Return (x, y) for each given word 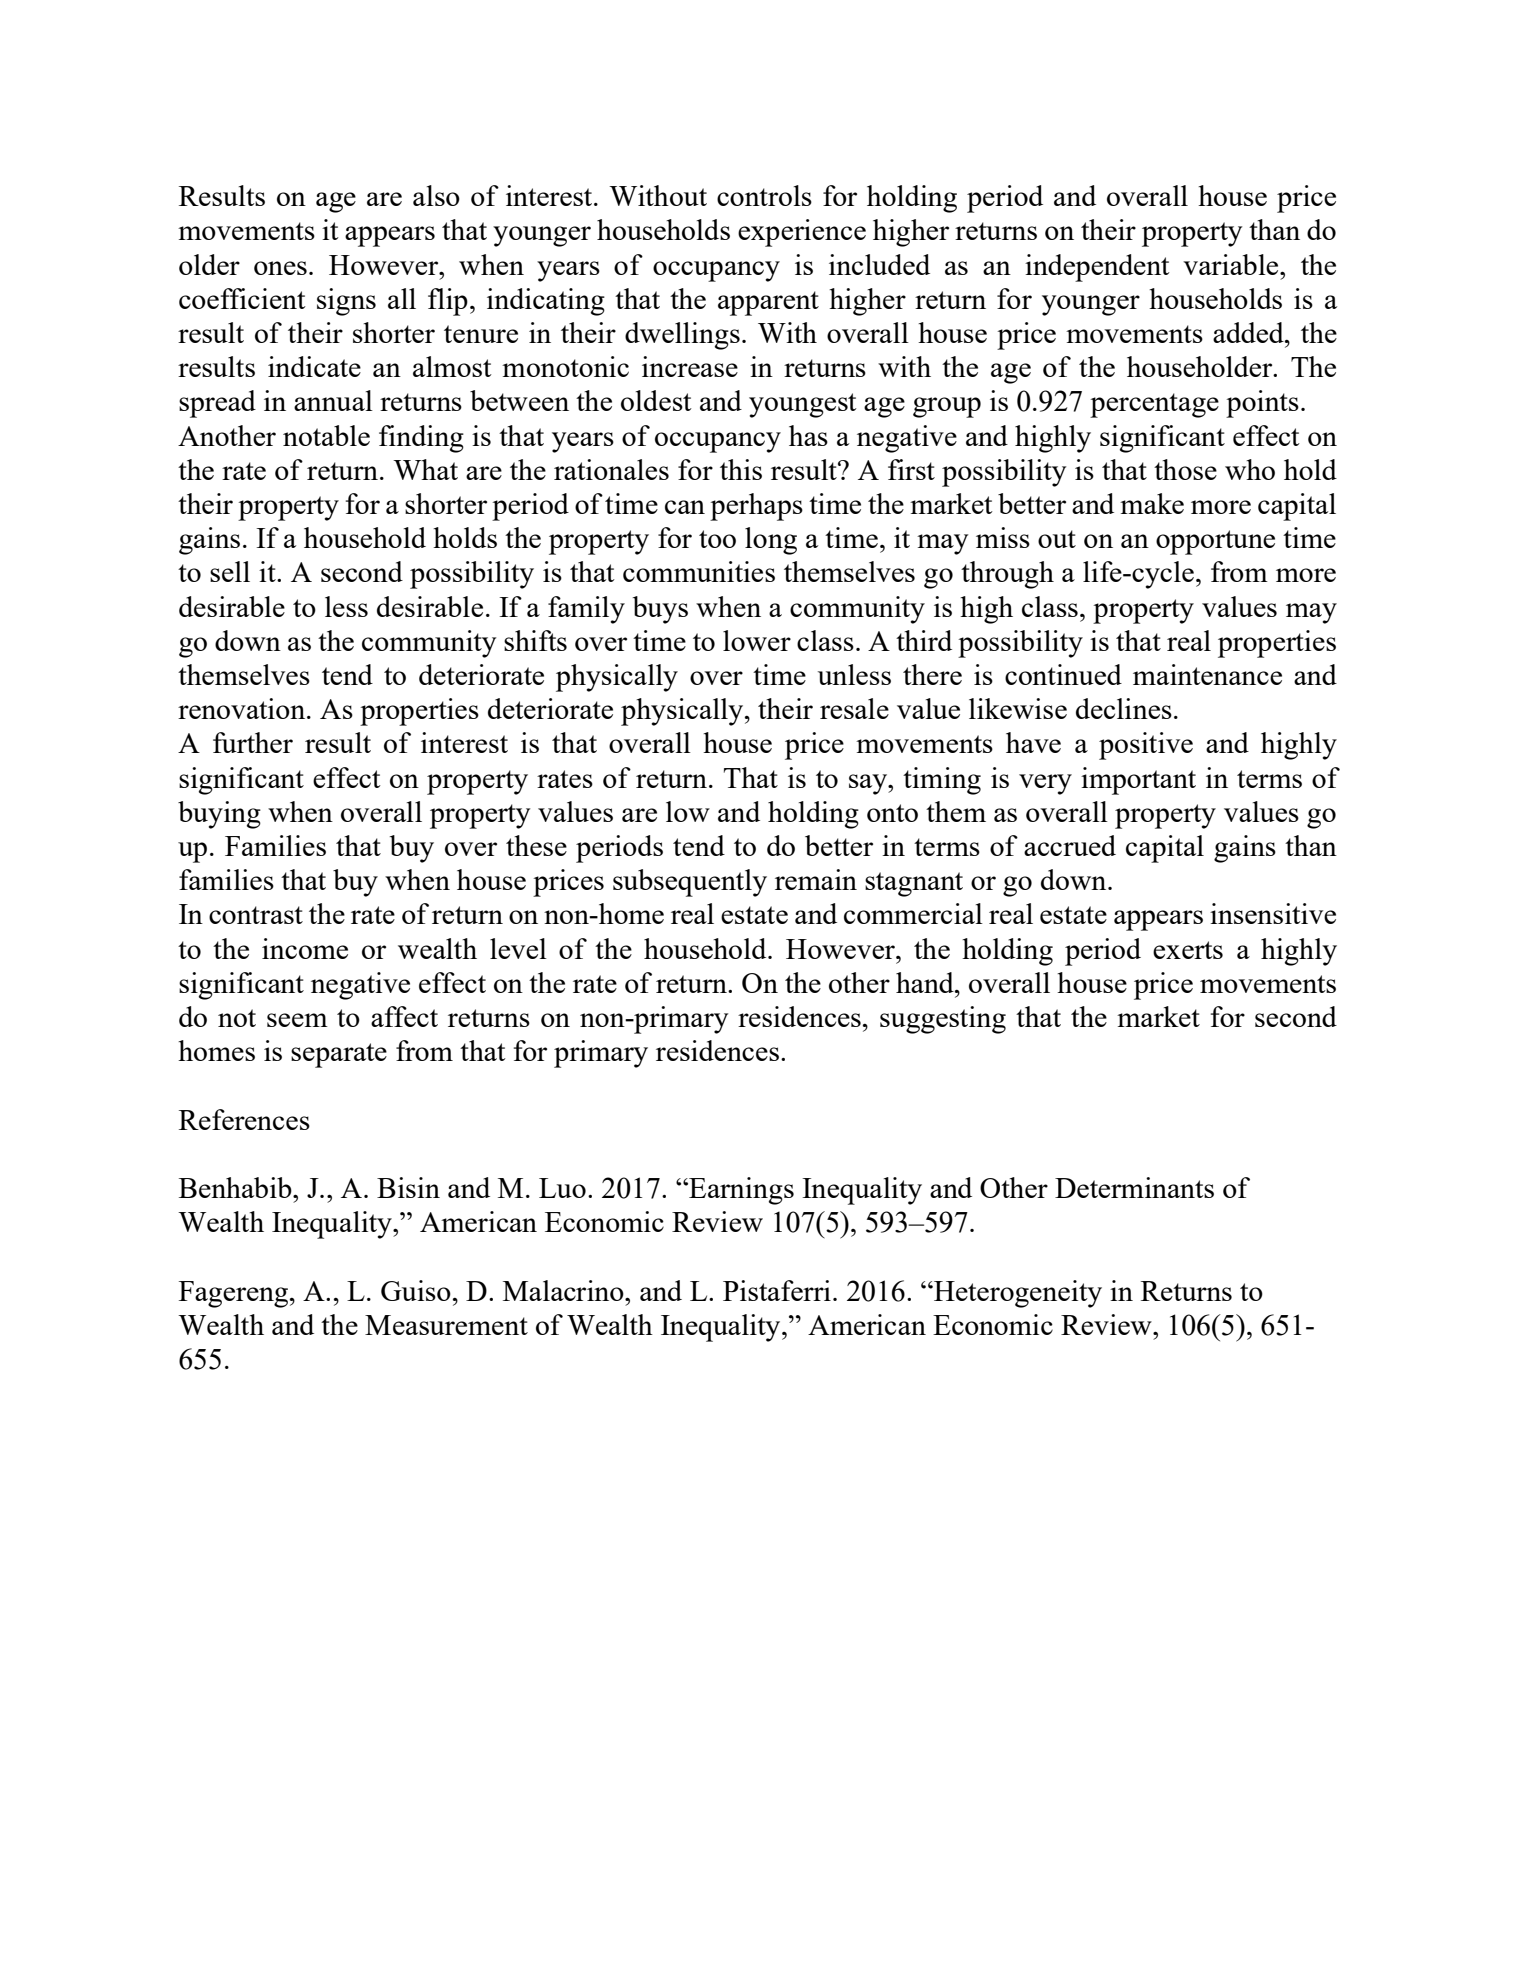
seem (297, 1020)
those (1185, 469)
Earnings (740, 1191)
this (741, 469)
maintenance (1207, 674)
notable (326, 435)
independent (1097, 268)
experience (802, 233)
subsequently (690, 883)
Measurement (446, 1325)
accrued (1070, 845)
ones (280, 268)
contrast (256, 915)
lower (757, 640)
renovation (243, 708)
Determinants (1134, 1187)
